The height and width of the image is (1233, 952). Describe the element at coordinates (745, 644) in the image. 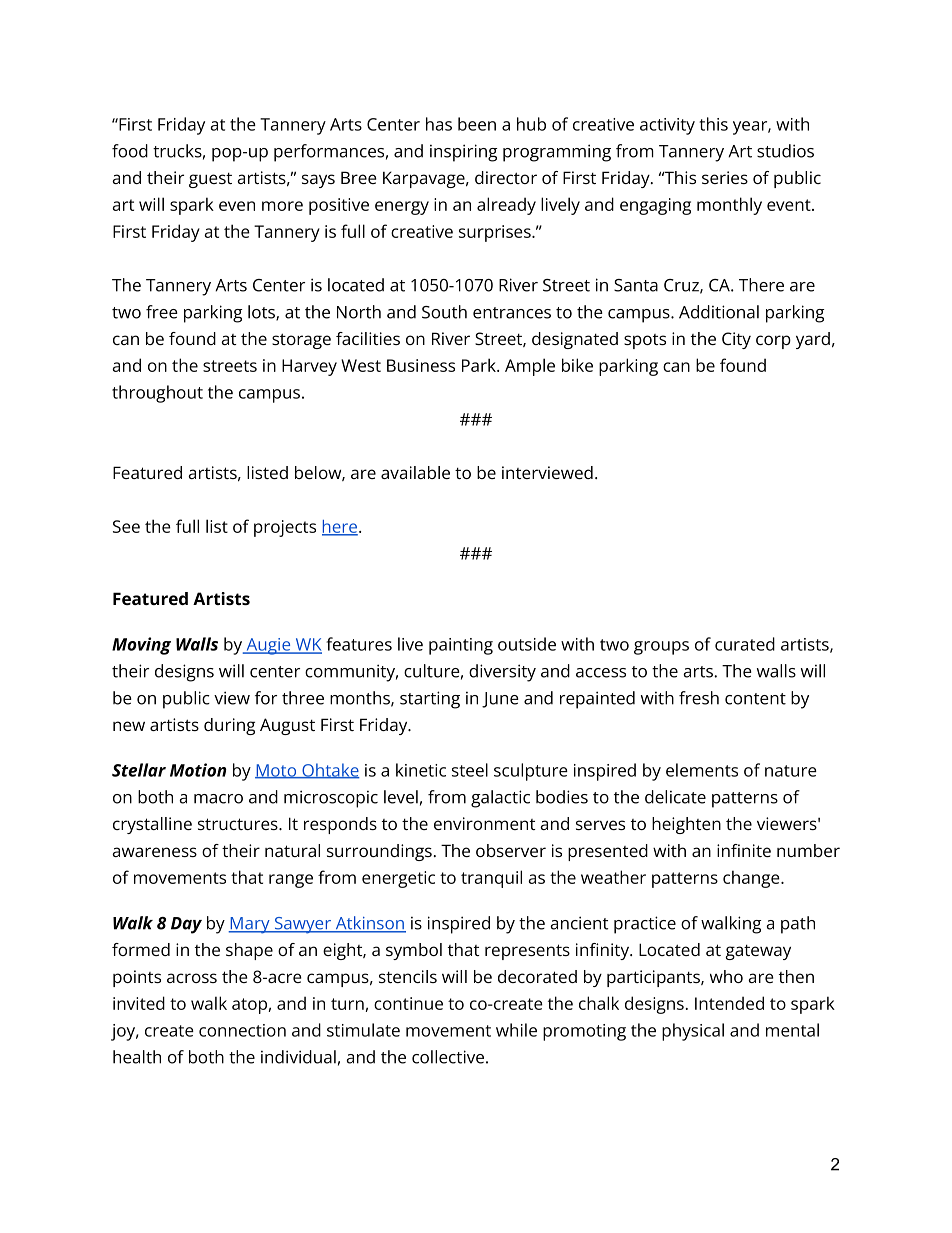

I see `curated` at that location.
